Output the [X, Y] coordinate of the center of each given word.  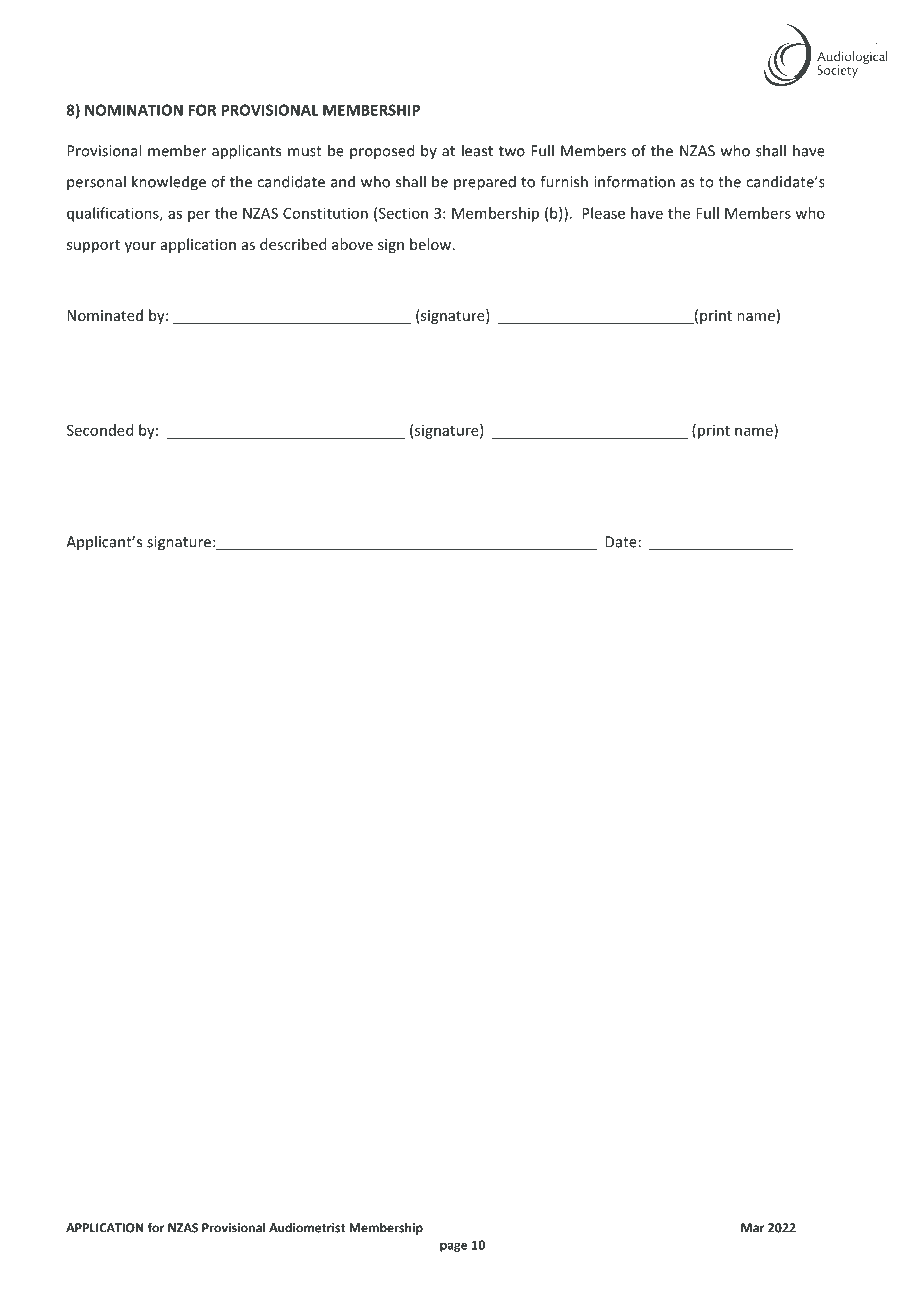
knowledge [169, 183]
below [430, 244]
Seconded [100, 430]
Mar [753, 1228]
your [140, 247]
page [453, 1247]
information [634, 181]
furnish [564, 181]
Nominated [105, 315]
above [352, 244]
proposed [382, 152]
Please [603, 213]
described [293, 244]
